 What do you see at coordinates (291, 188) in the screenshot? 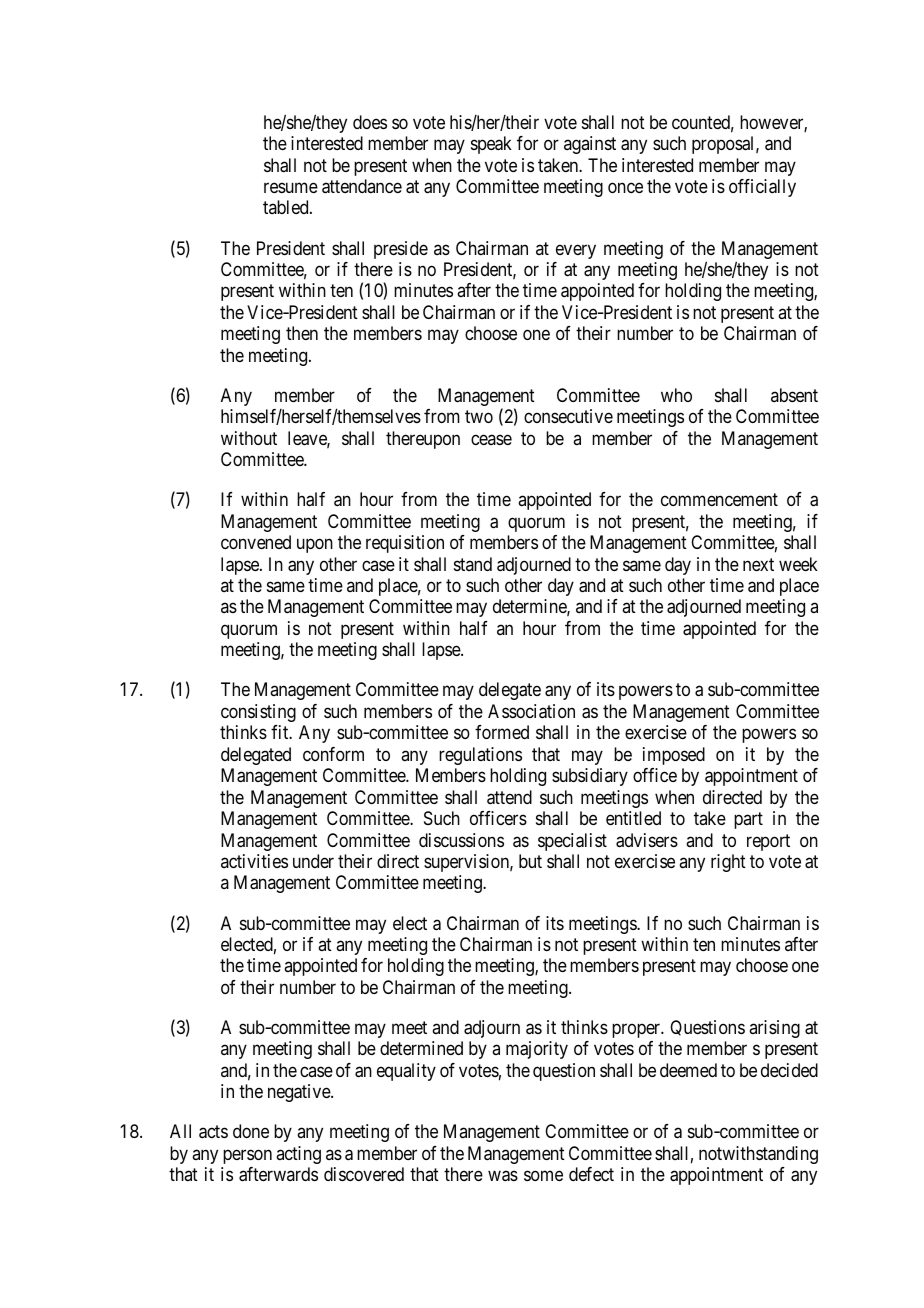
I see `resume` at bounding box center [291, 188].
